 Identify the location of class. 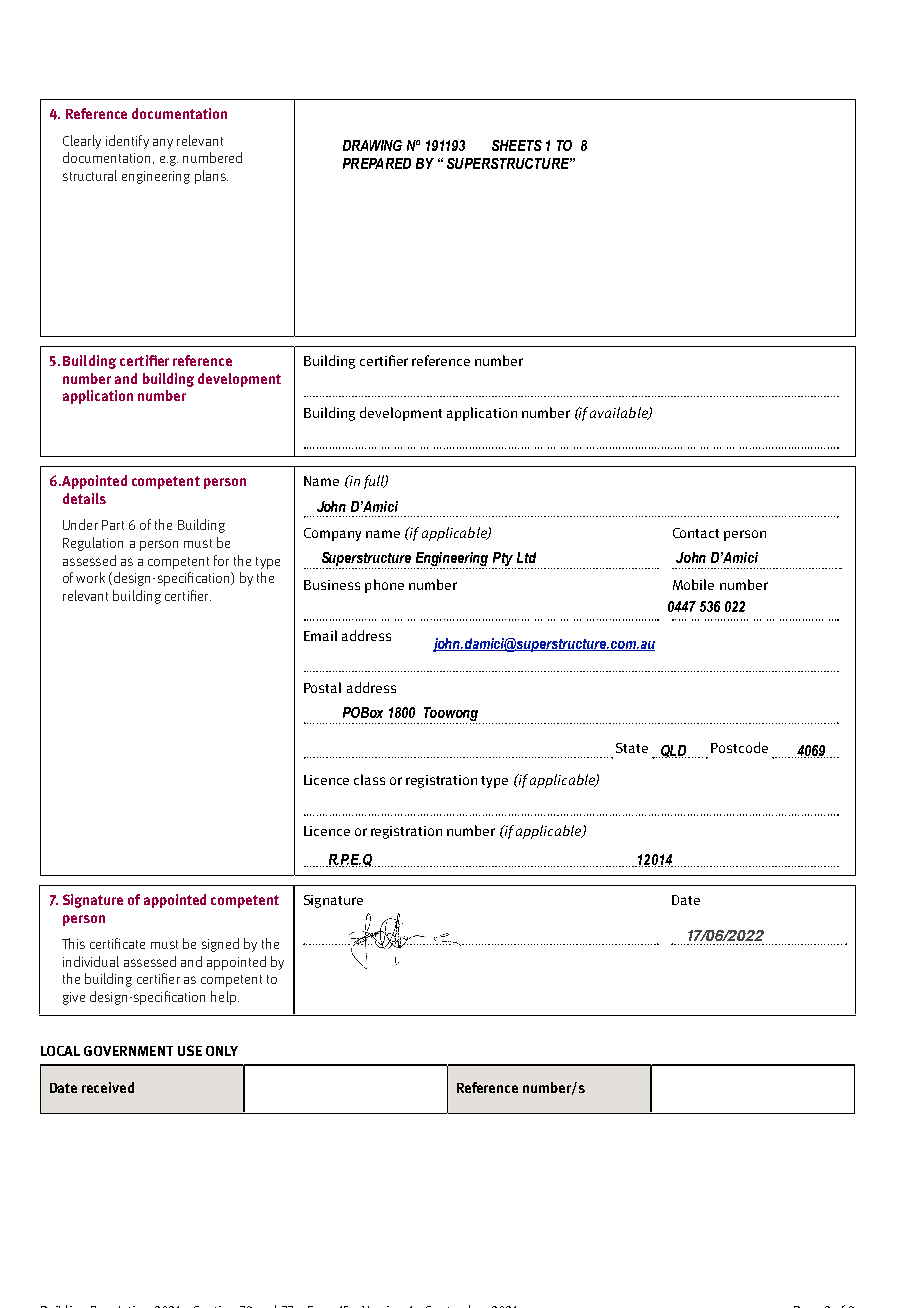
(369, 779).
